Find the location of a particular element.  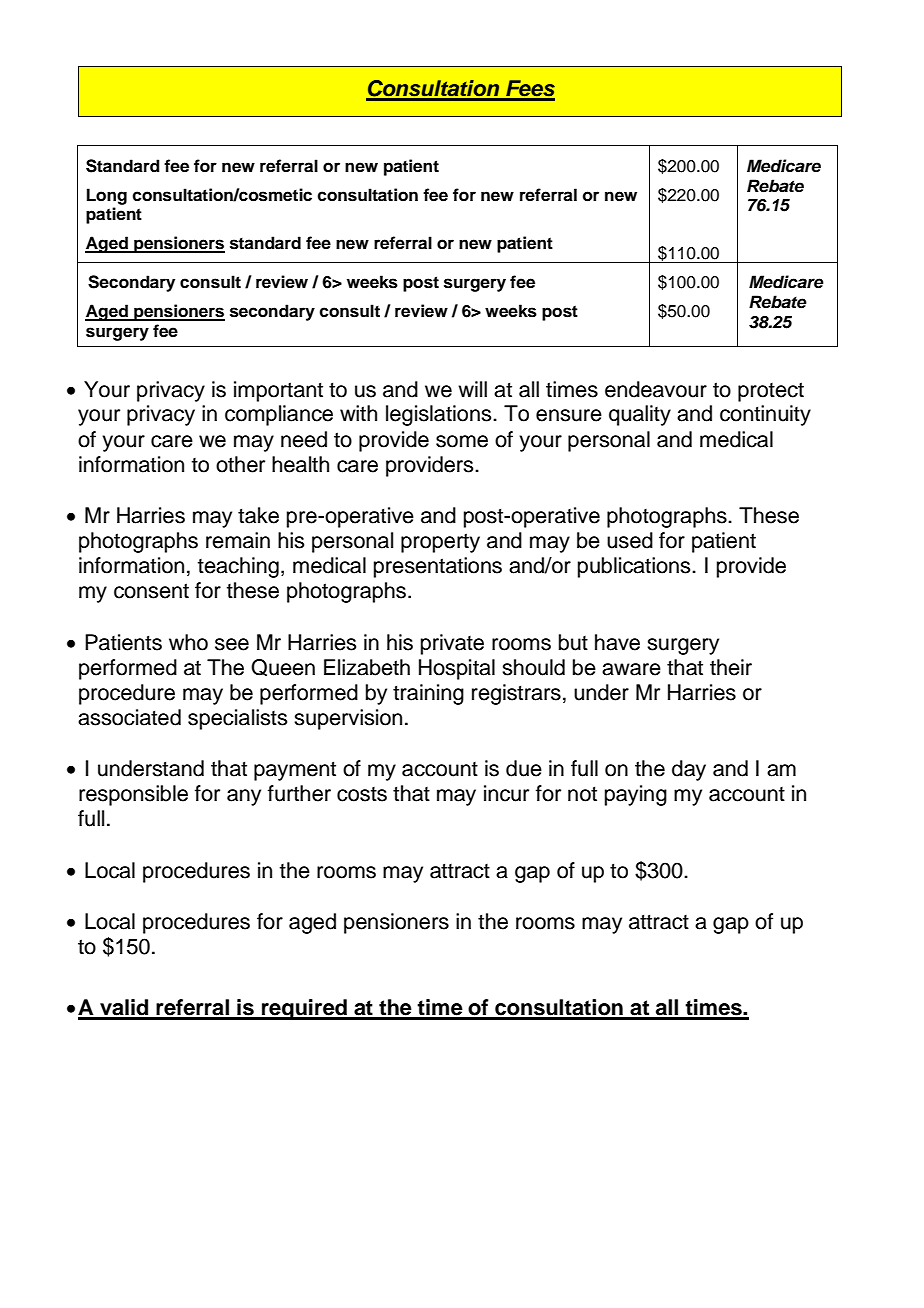

incur is located at coordinates (506, 793).
